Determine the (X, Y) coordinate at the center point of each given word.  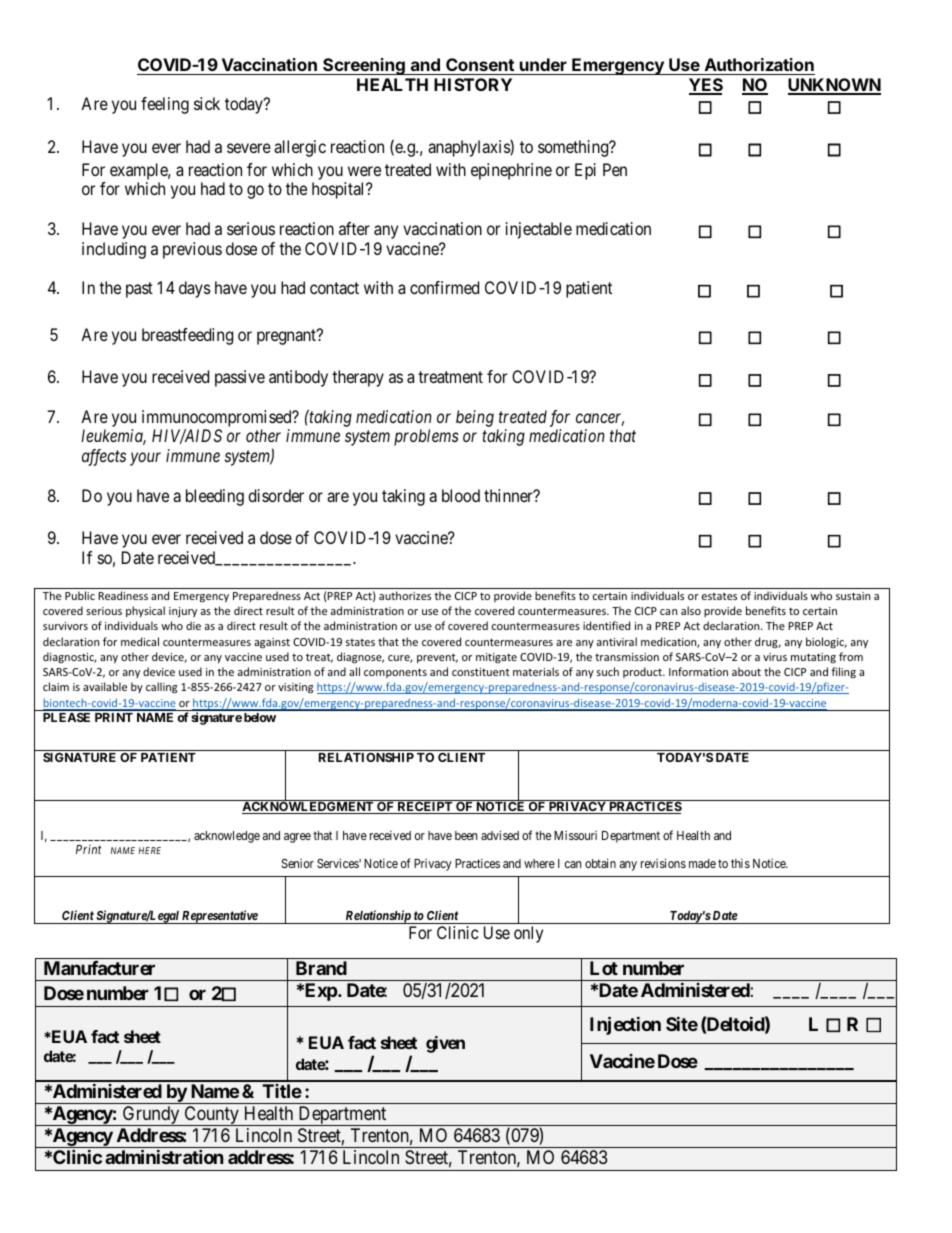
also (691, 610)
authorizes (405, 595)
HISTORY (473, 84)
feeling (165, 105)
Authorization (759, 64)
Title (282, 1091)
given (445, 1044)
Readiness (123, 595)
